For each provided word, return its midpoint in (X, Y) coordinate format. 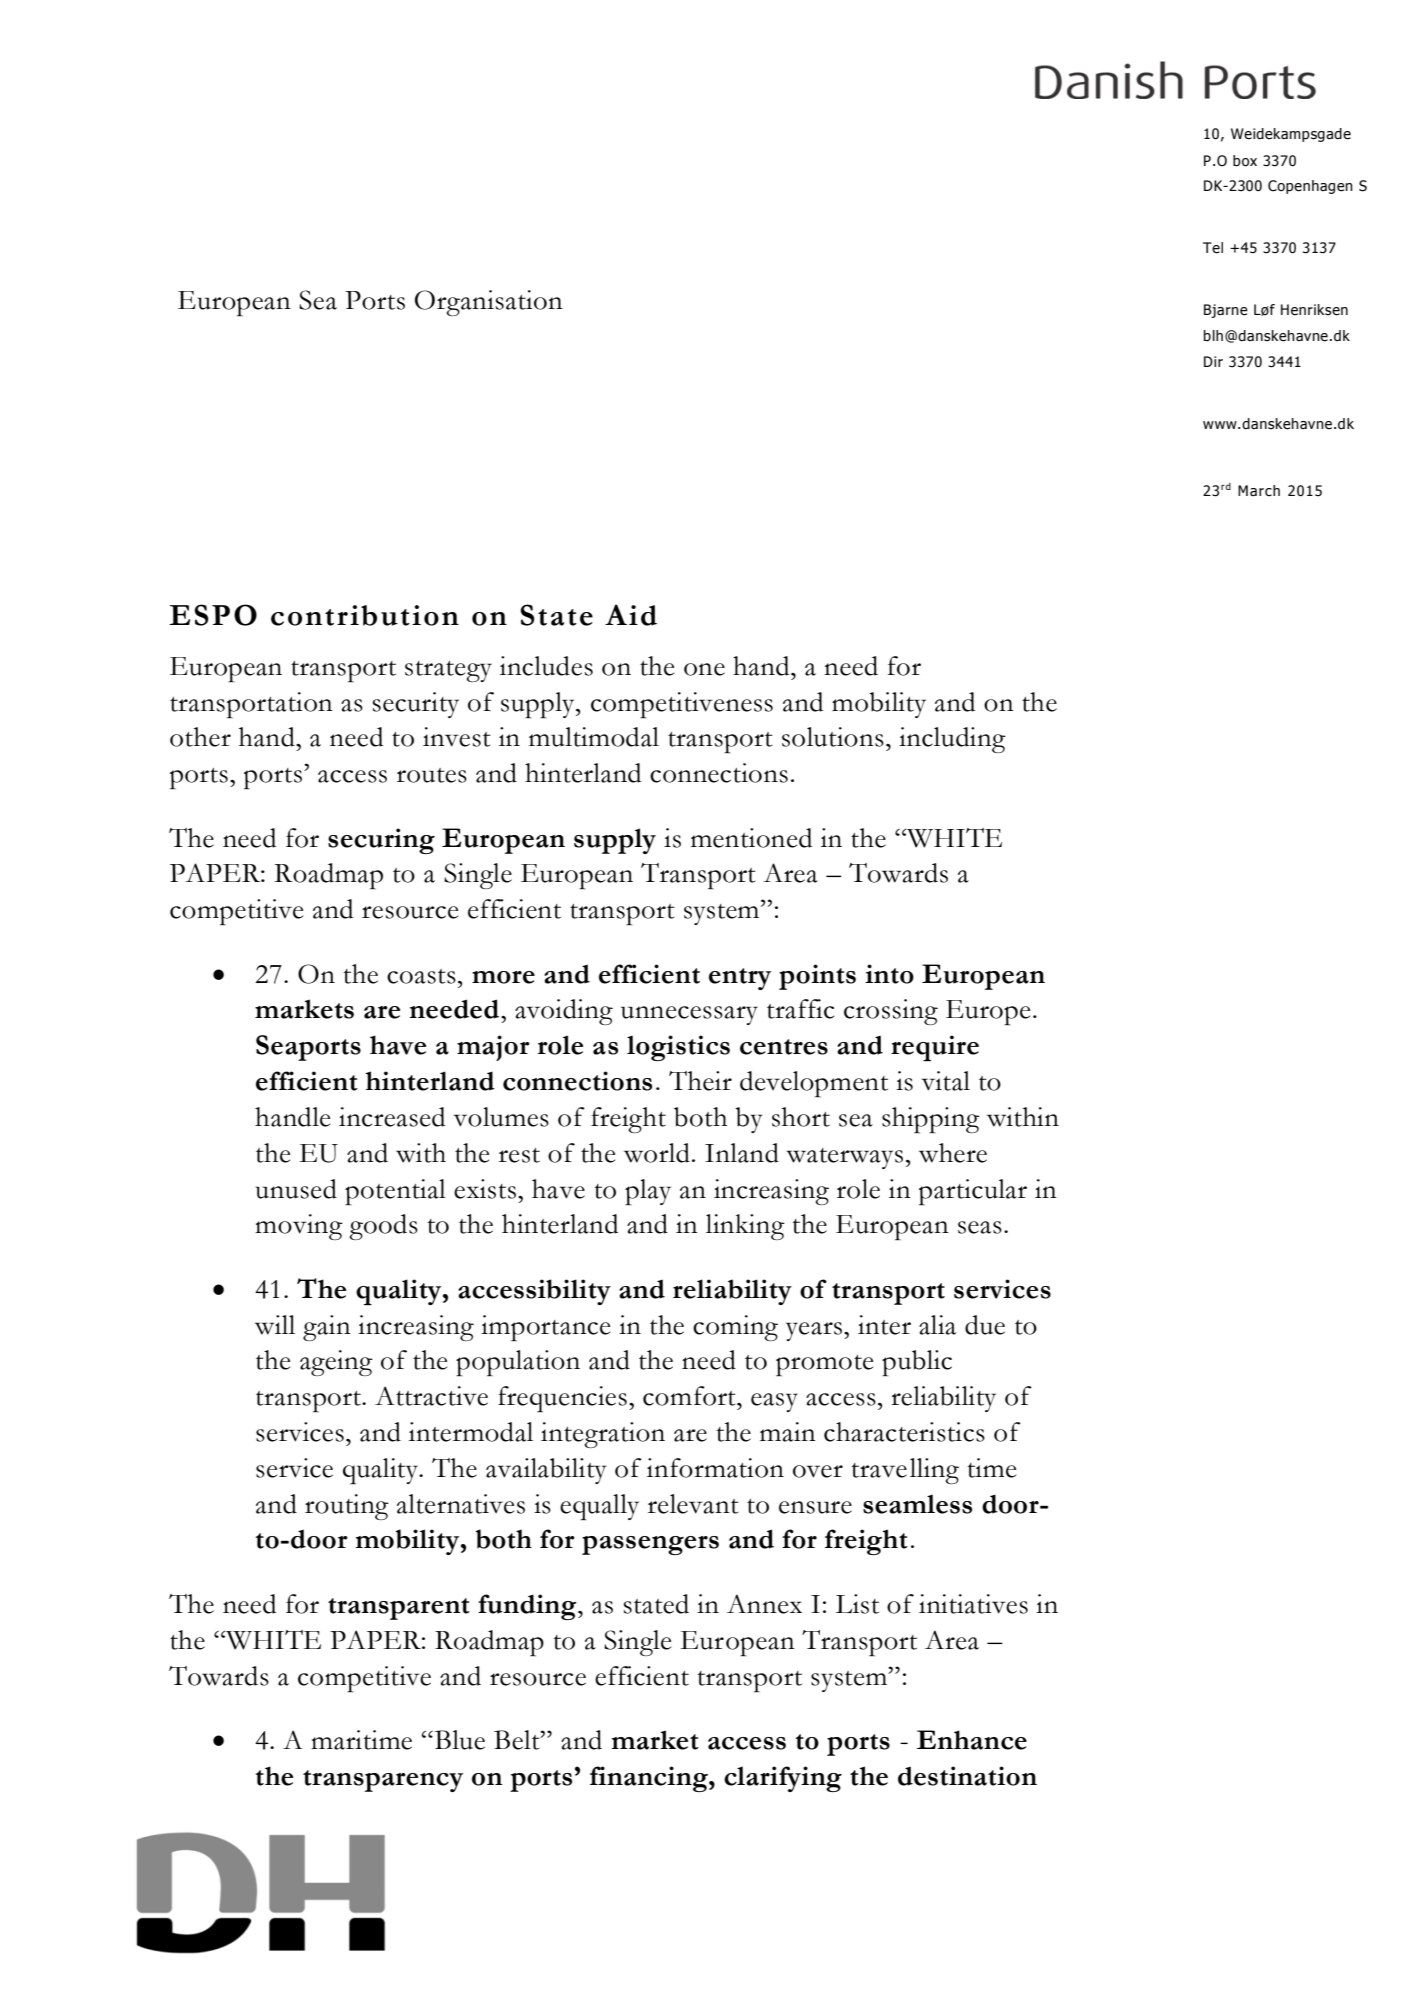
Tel (1213, 248)
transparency (383, 1781)
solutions (833, 737)
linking (745, 1227)
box (1245, 161)
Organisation (489, 303)
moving (299, 1227)
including (952, 740)
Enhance (972, 1740)
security (415, 705)
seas (980, 1227)
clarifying (783, 1779)
